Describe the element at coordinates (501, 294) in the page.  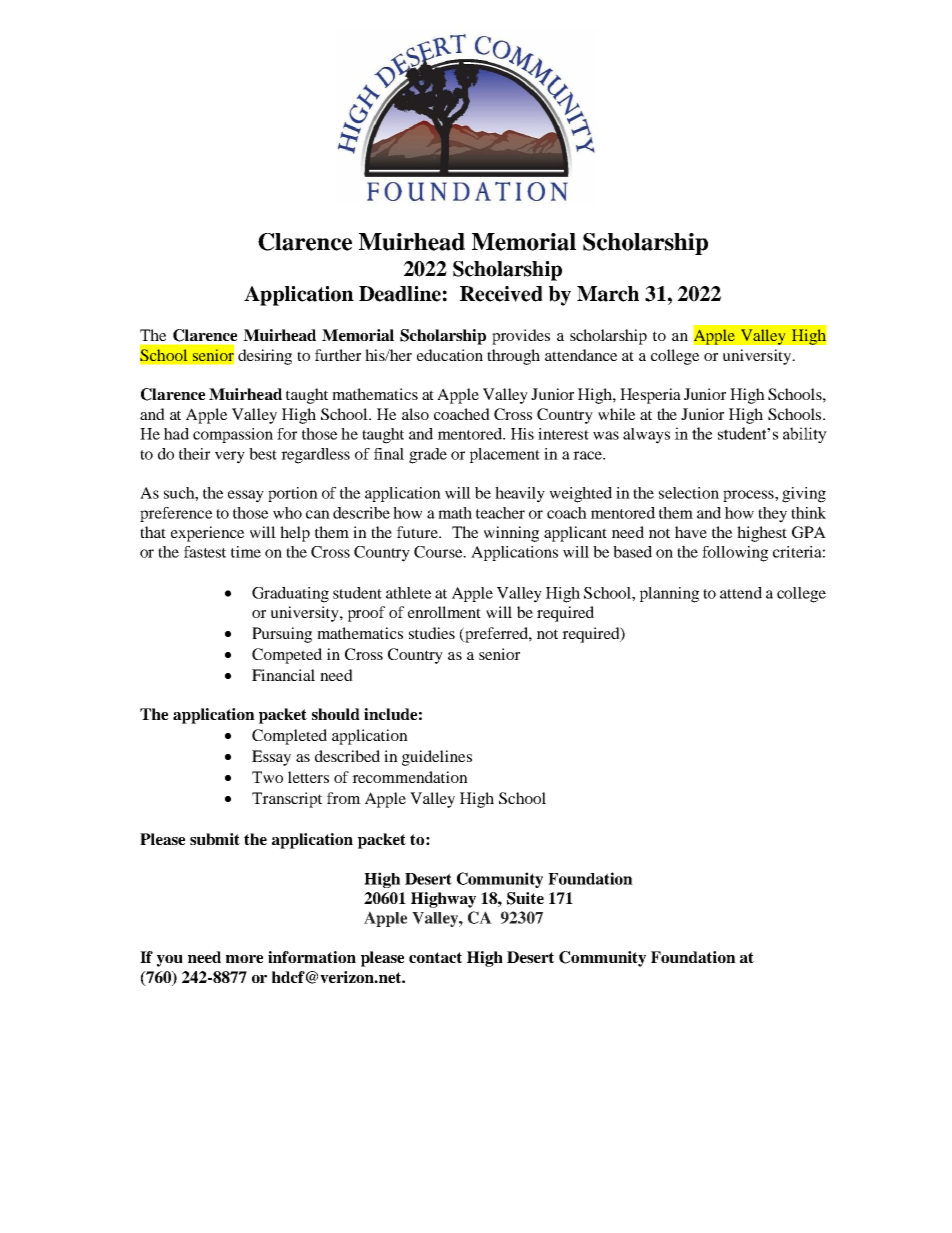
I see `Received` at that location.
